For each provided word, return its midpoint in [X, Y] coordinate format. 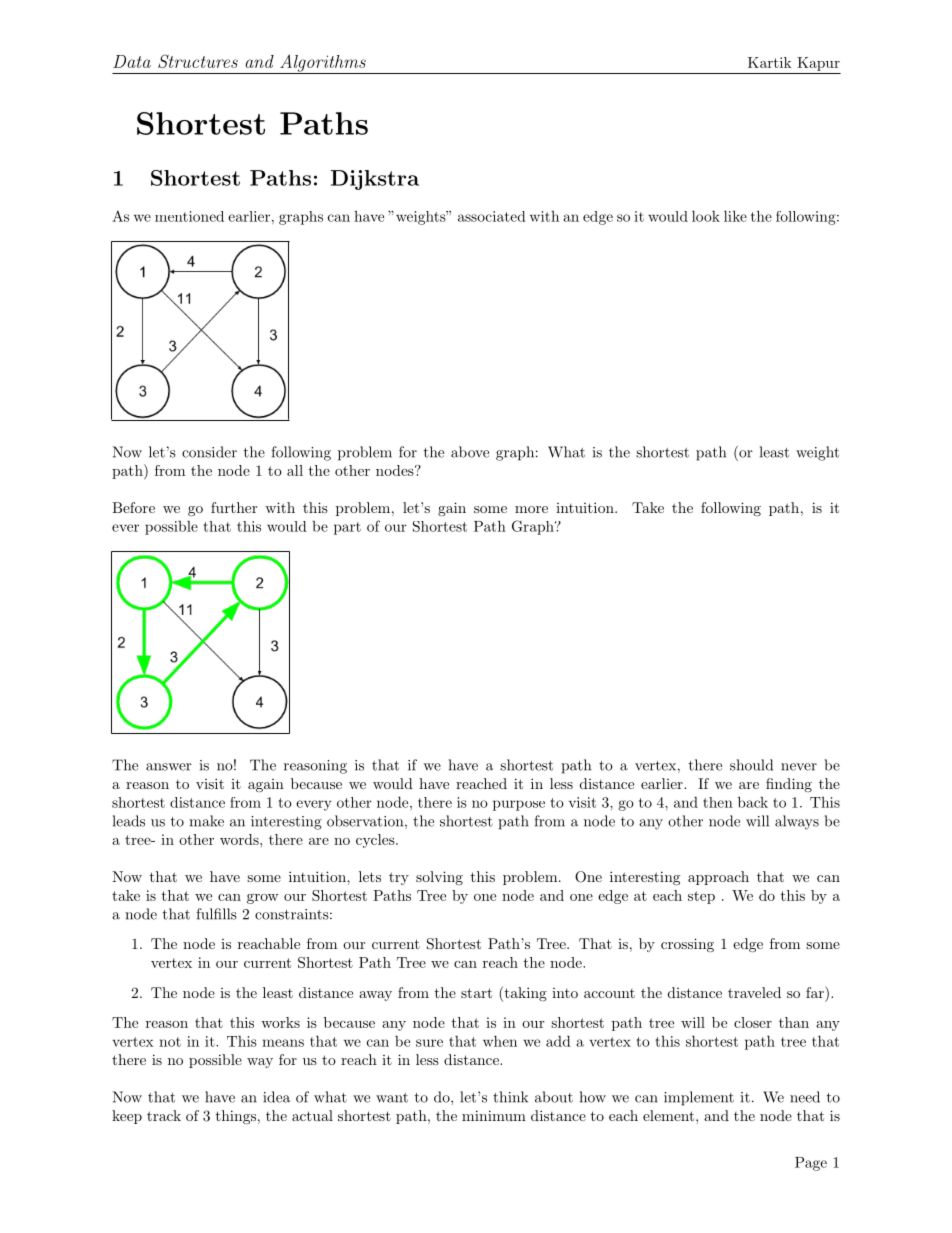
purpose [519, 805]
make [206, 821]
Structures [198, 61]
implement [699, 1098]
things [236, 1117]
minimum [494, 1115]
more [531, 509]
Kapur [818, 64]
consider [209, 452]
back [753, 802]
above [470, 452]
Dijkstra [375, 180]
